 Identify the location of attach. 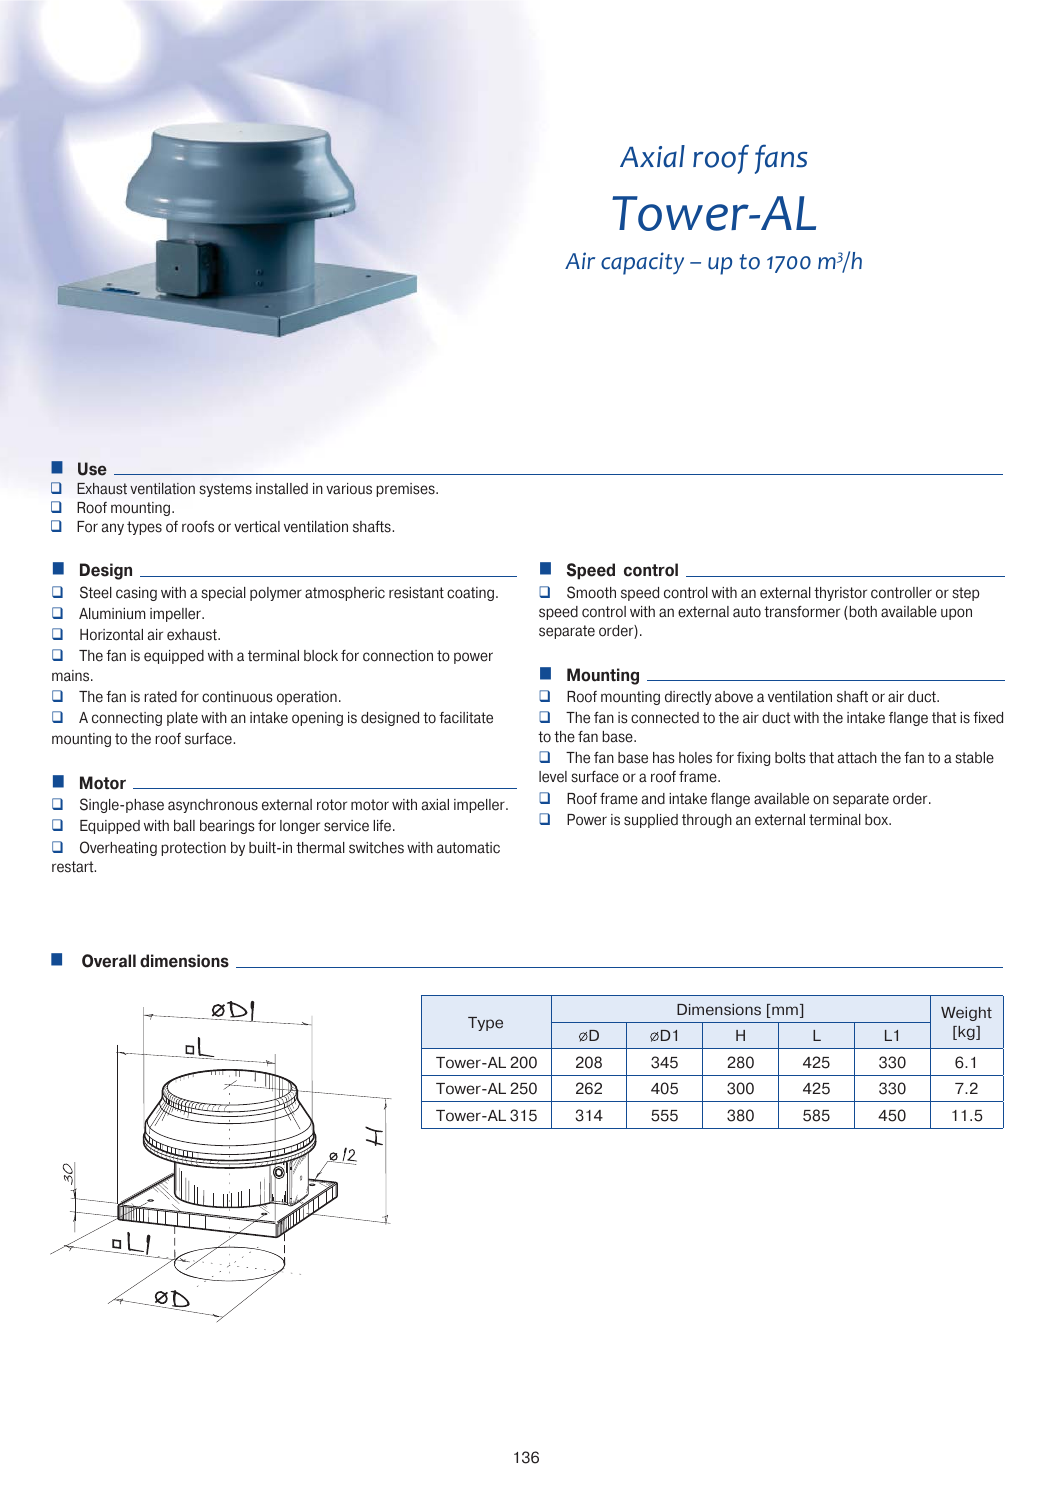
(857, 758).
